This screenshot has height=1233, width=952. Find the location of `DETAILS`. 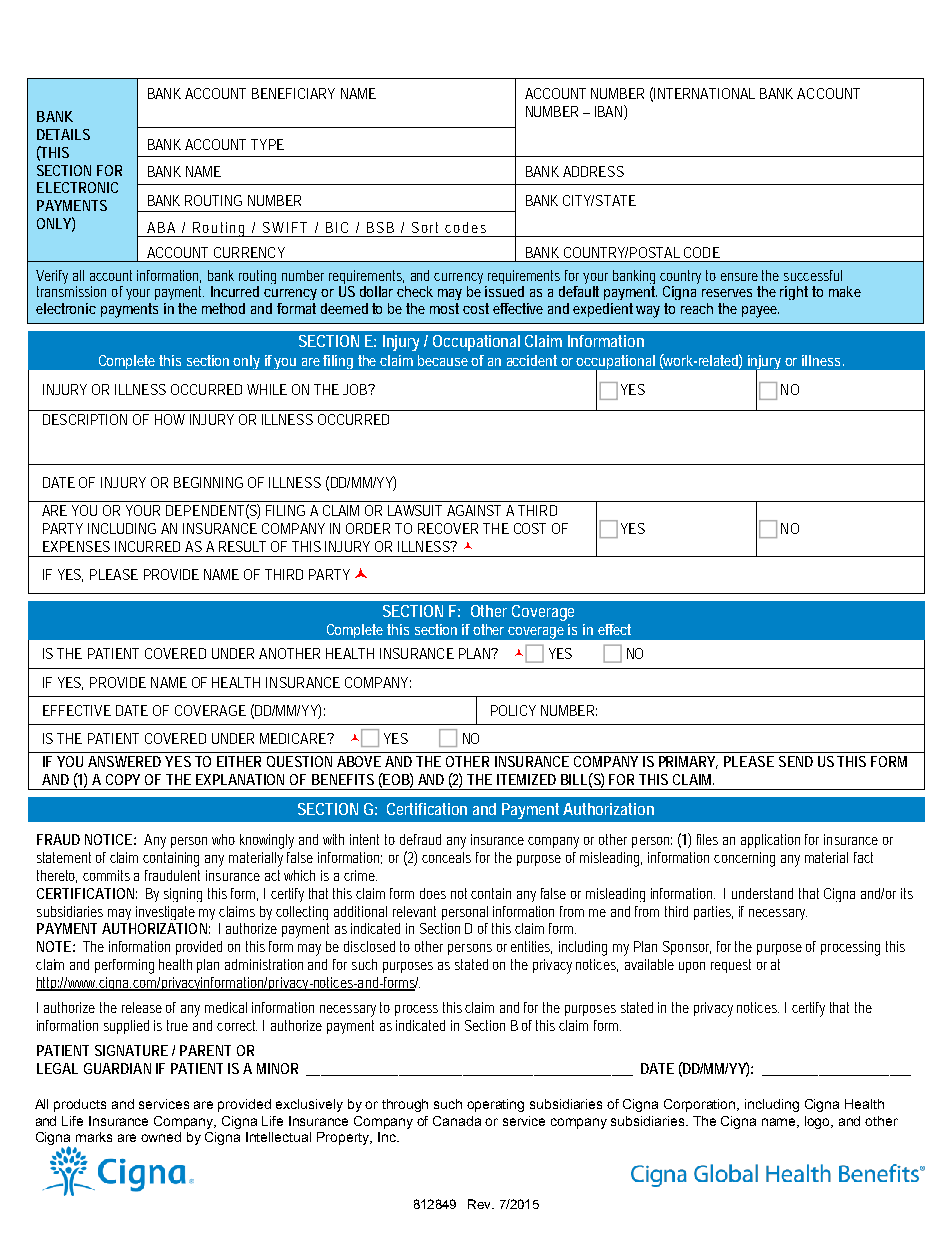

DETAILS is located at coordinates (63, 134).
